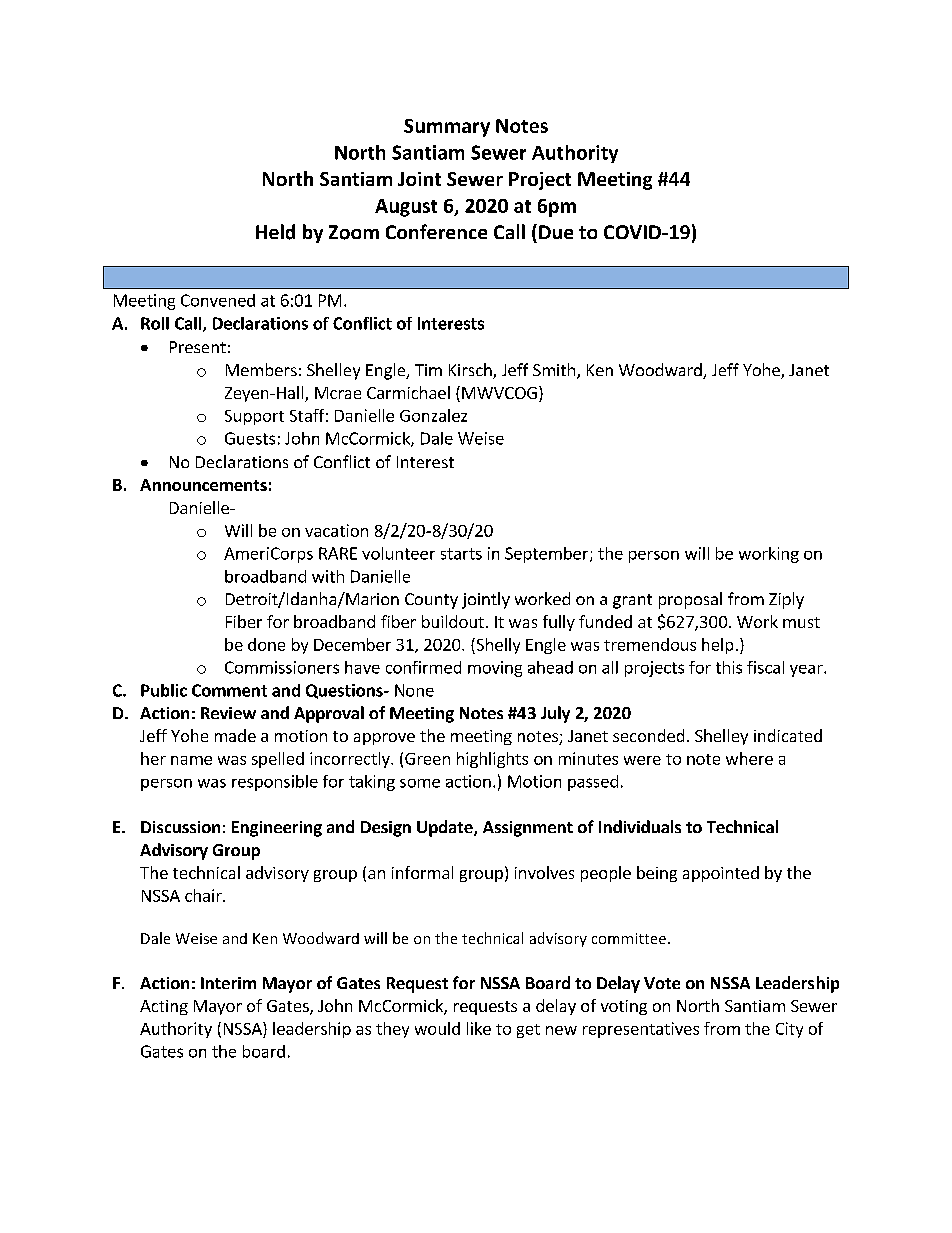  I want to click on highlights, so click(492, 760).
